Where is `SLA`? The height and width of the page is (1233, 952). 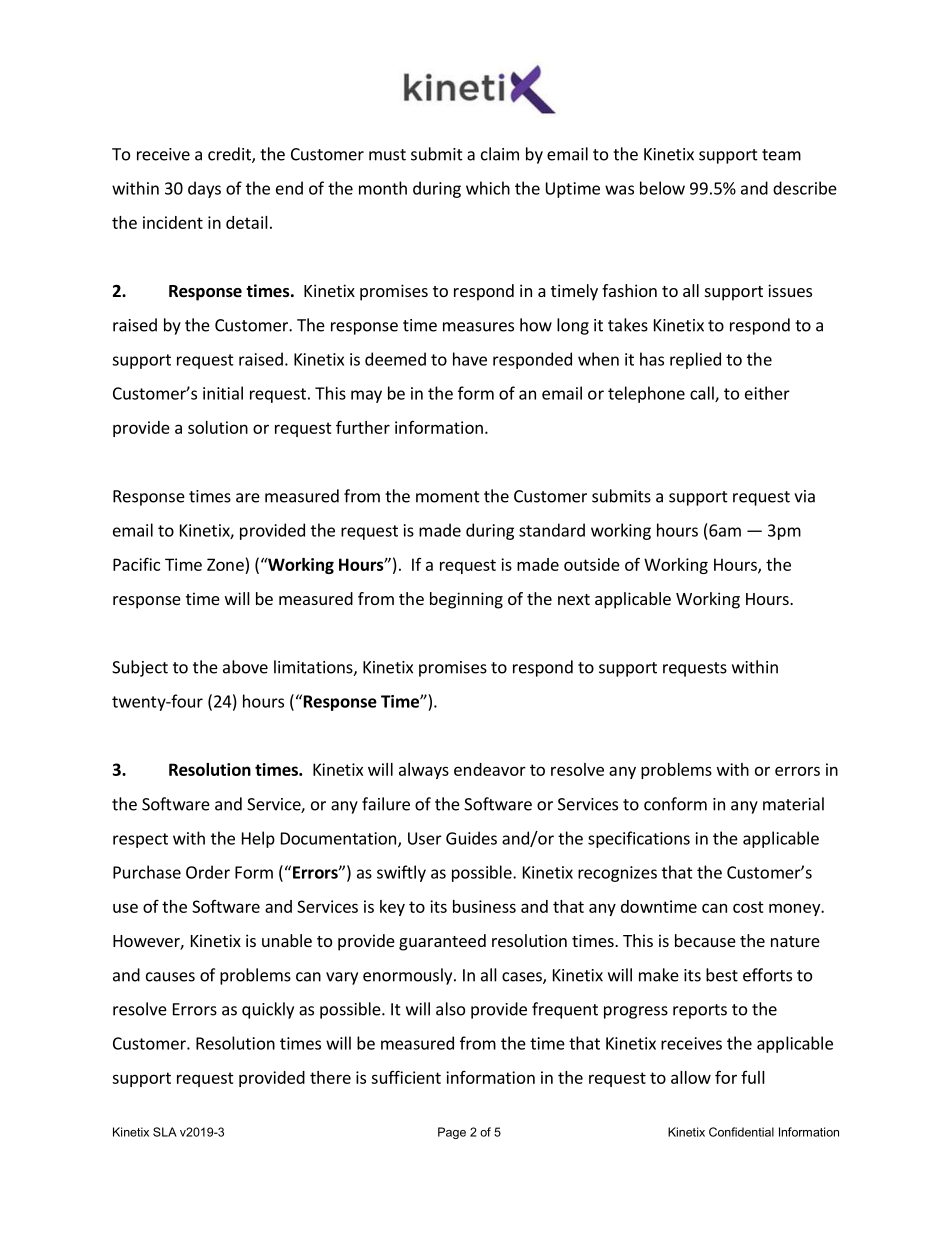
SLA is located at coordinates (165, 1132).
